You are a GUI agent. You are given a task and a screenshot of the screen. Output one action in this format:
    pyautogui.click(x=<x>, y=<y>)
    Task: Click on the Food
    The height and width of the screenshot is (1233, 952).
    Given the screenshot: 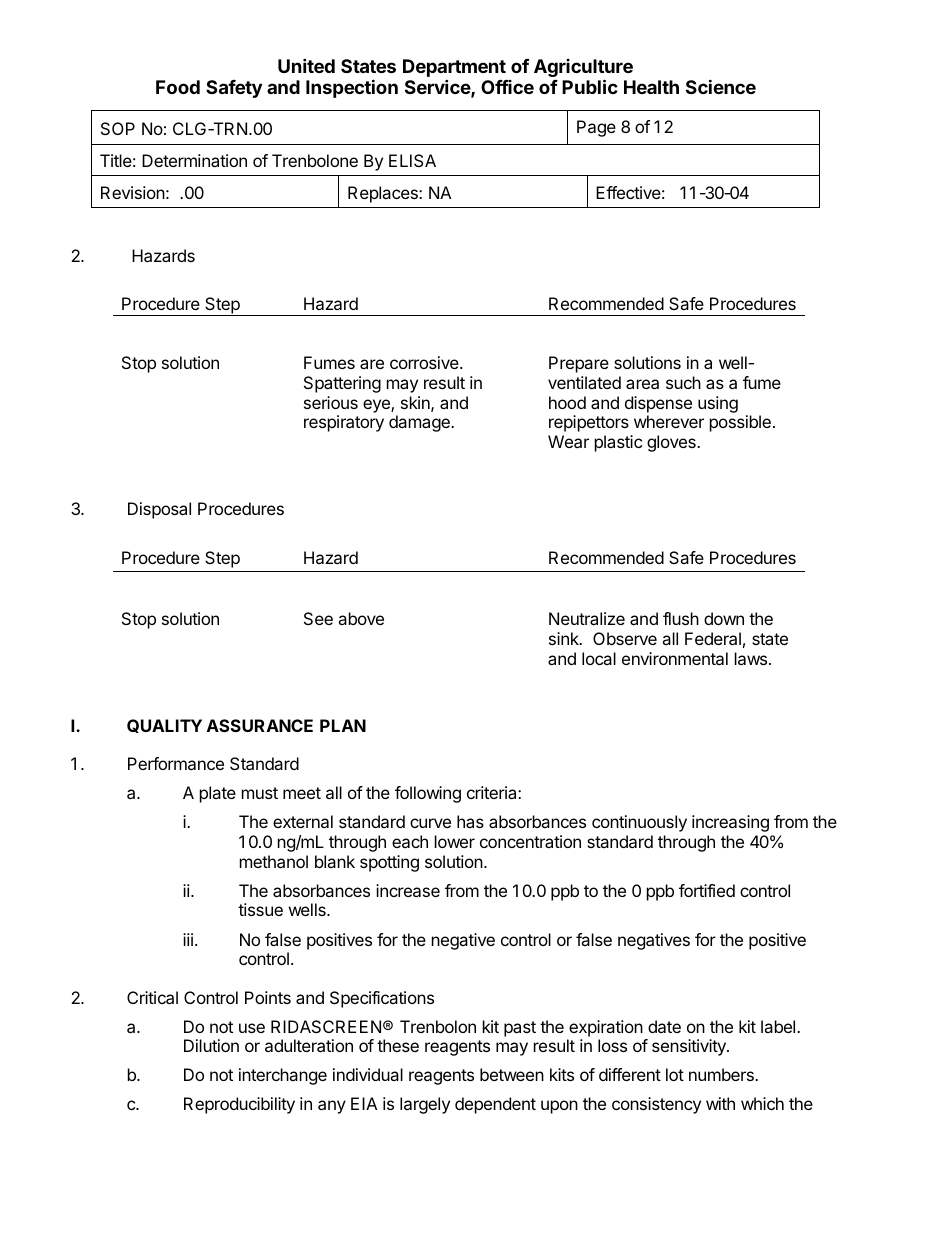 What is the action you would take?
    pyautogui.click(x=178, y=87)
